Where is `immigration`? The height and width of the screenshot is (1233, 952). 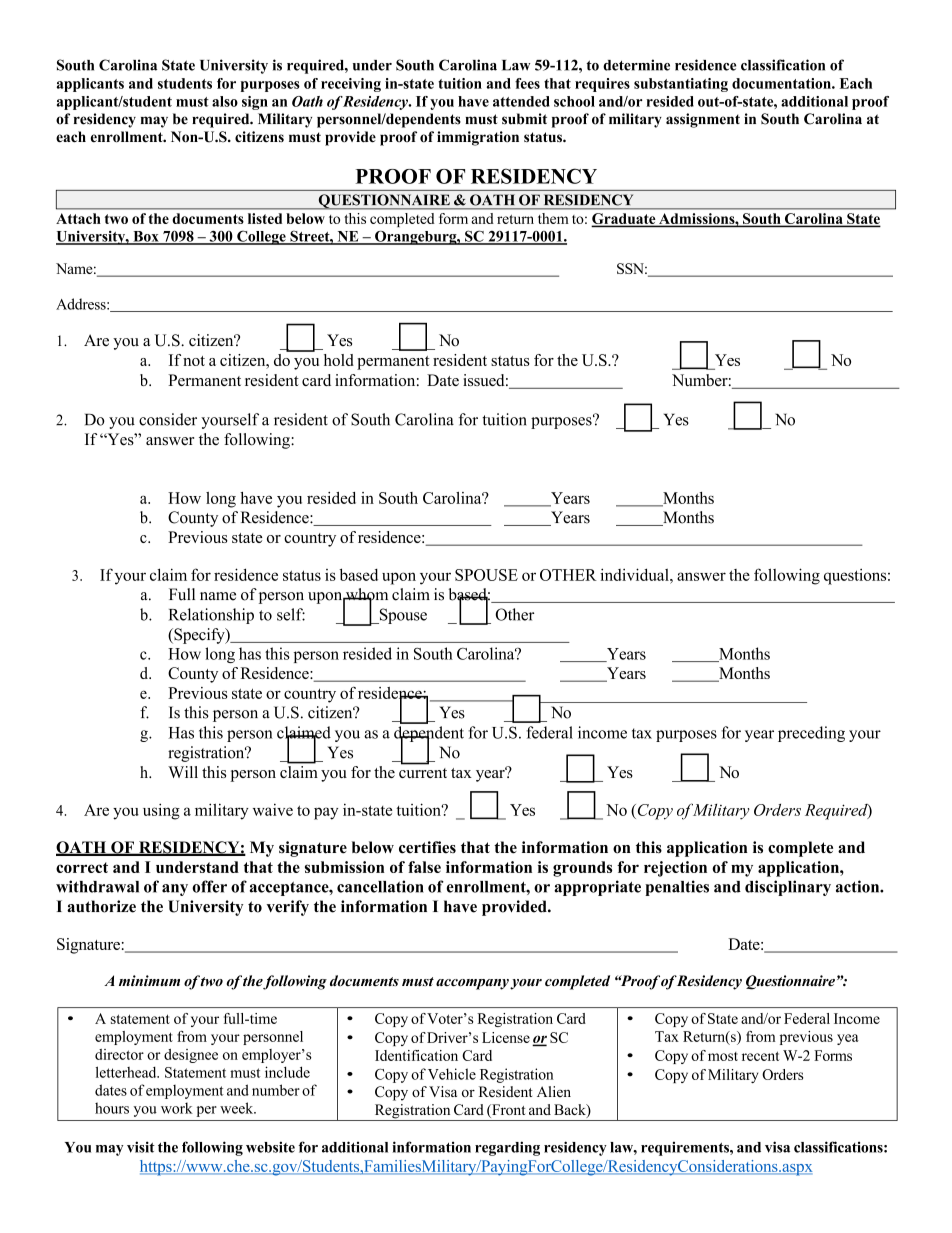 immigration is located at coordinates (478, 138).
